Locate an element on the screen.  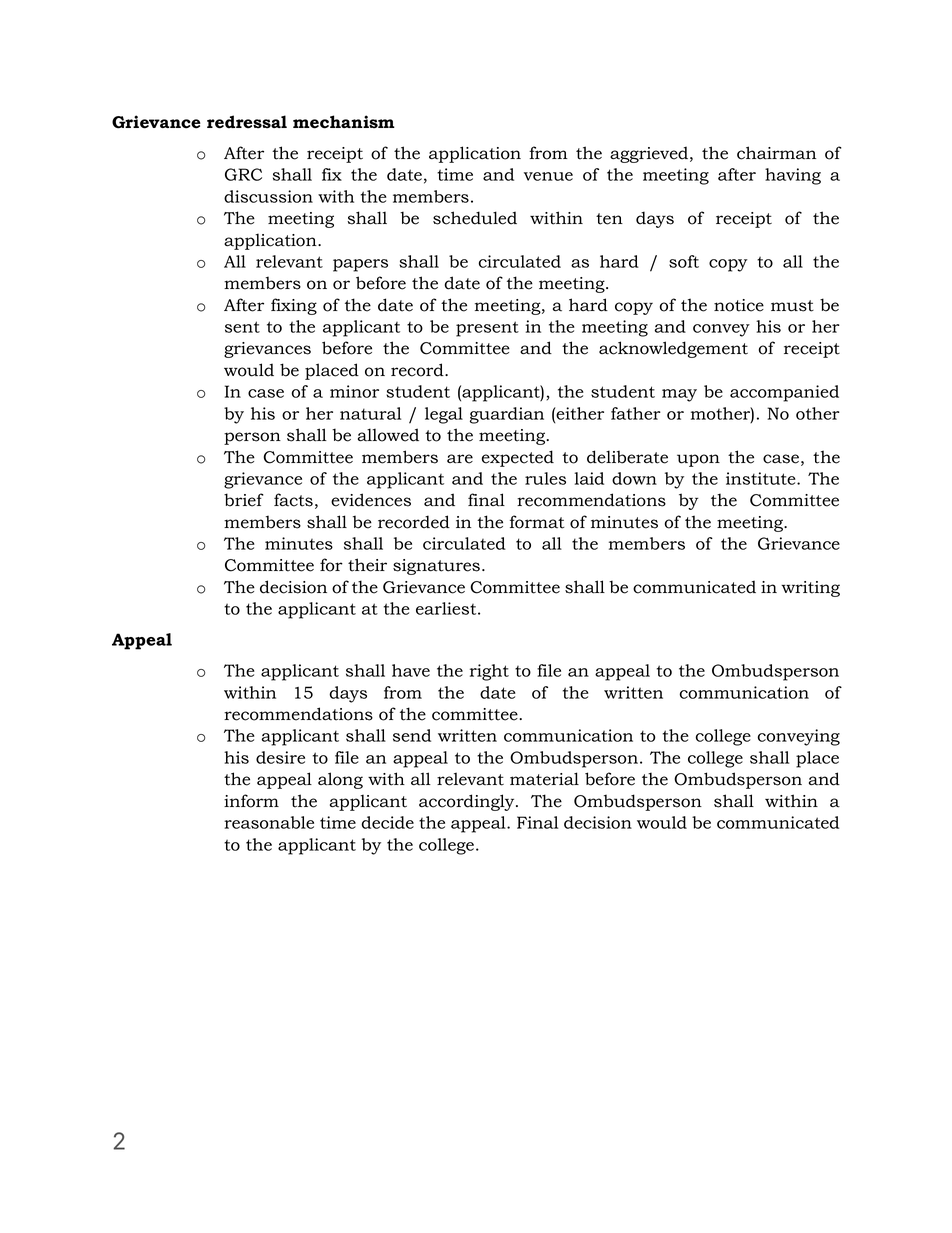
scheduled is located at coordinates (475, 218).
